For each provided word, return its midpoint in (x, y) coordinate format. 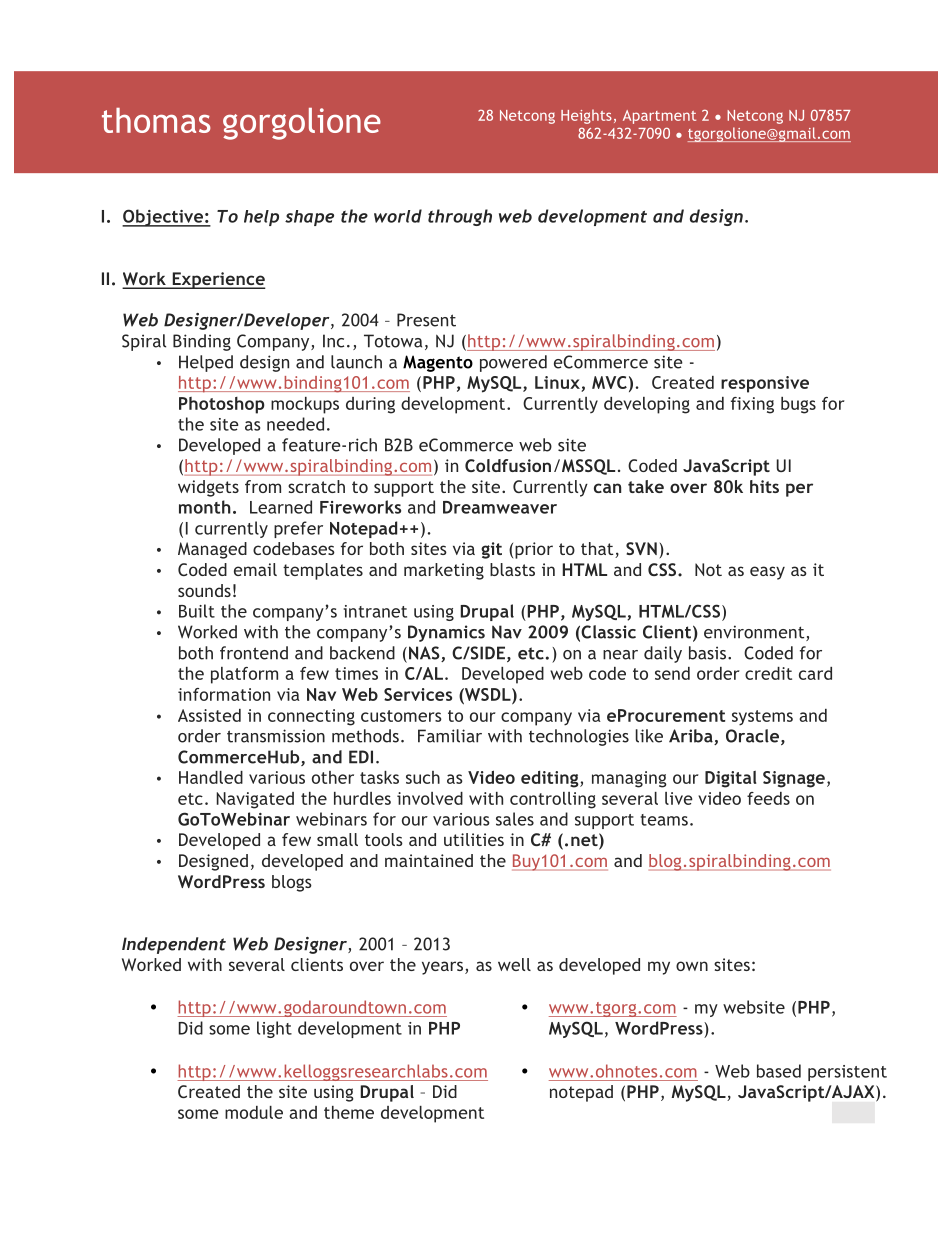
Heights (586, 116)
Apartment (659, 117)
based (779, 1071)
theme (349, 1112)
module (254, 1112)
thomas (156, 120)
